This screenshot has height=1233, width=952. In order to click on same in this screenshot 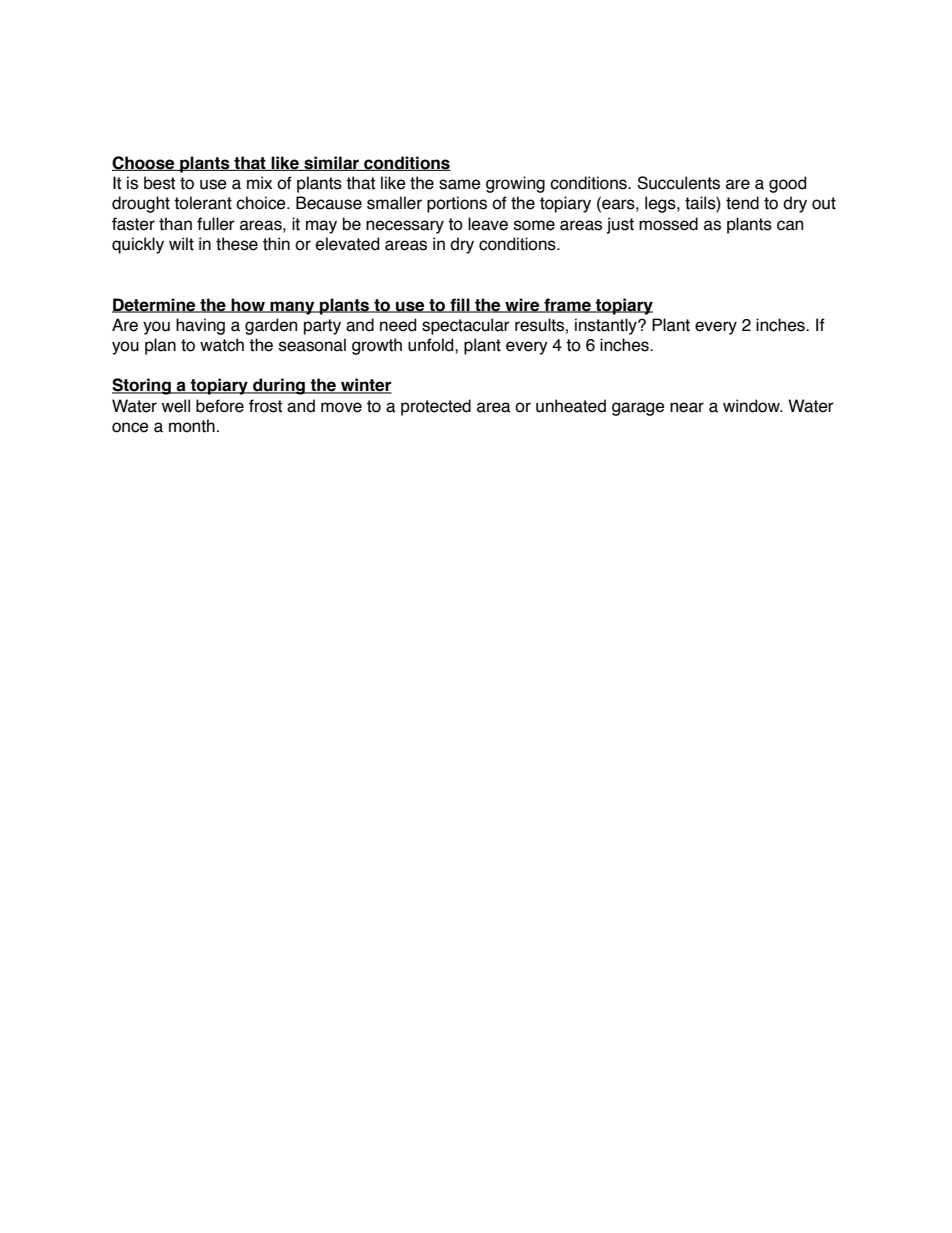, I will do `click(460, 184)`.
